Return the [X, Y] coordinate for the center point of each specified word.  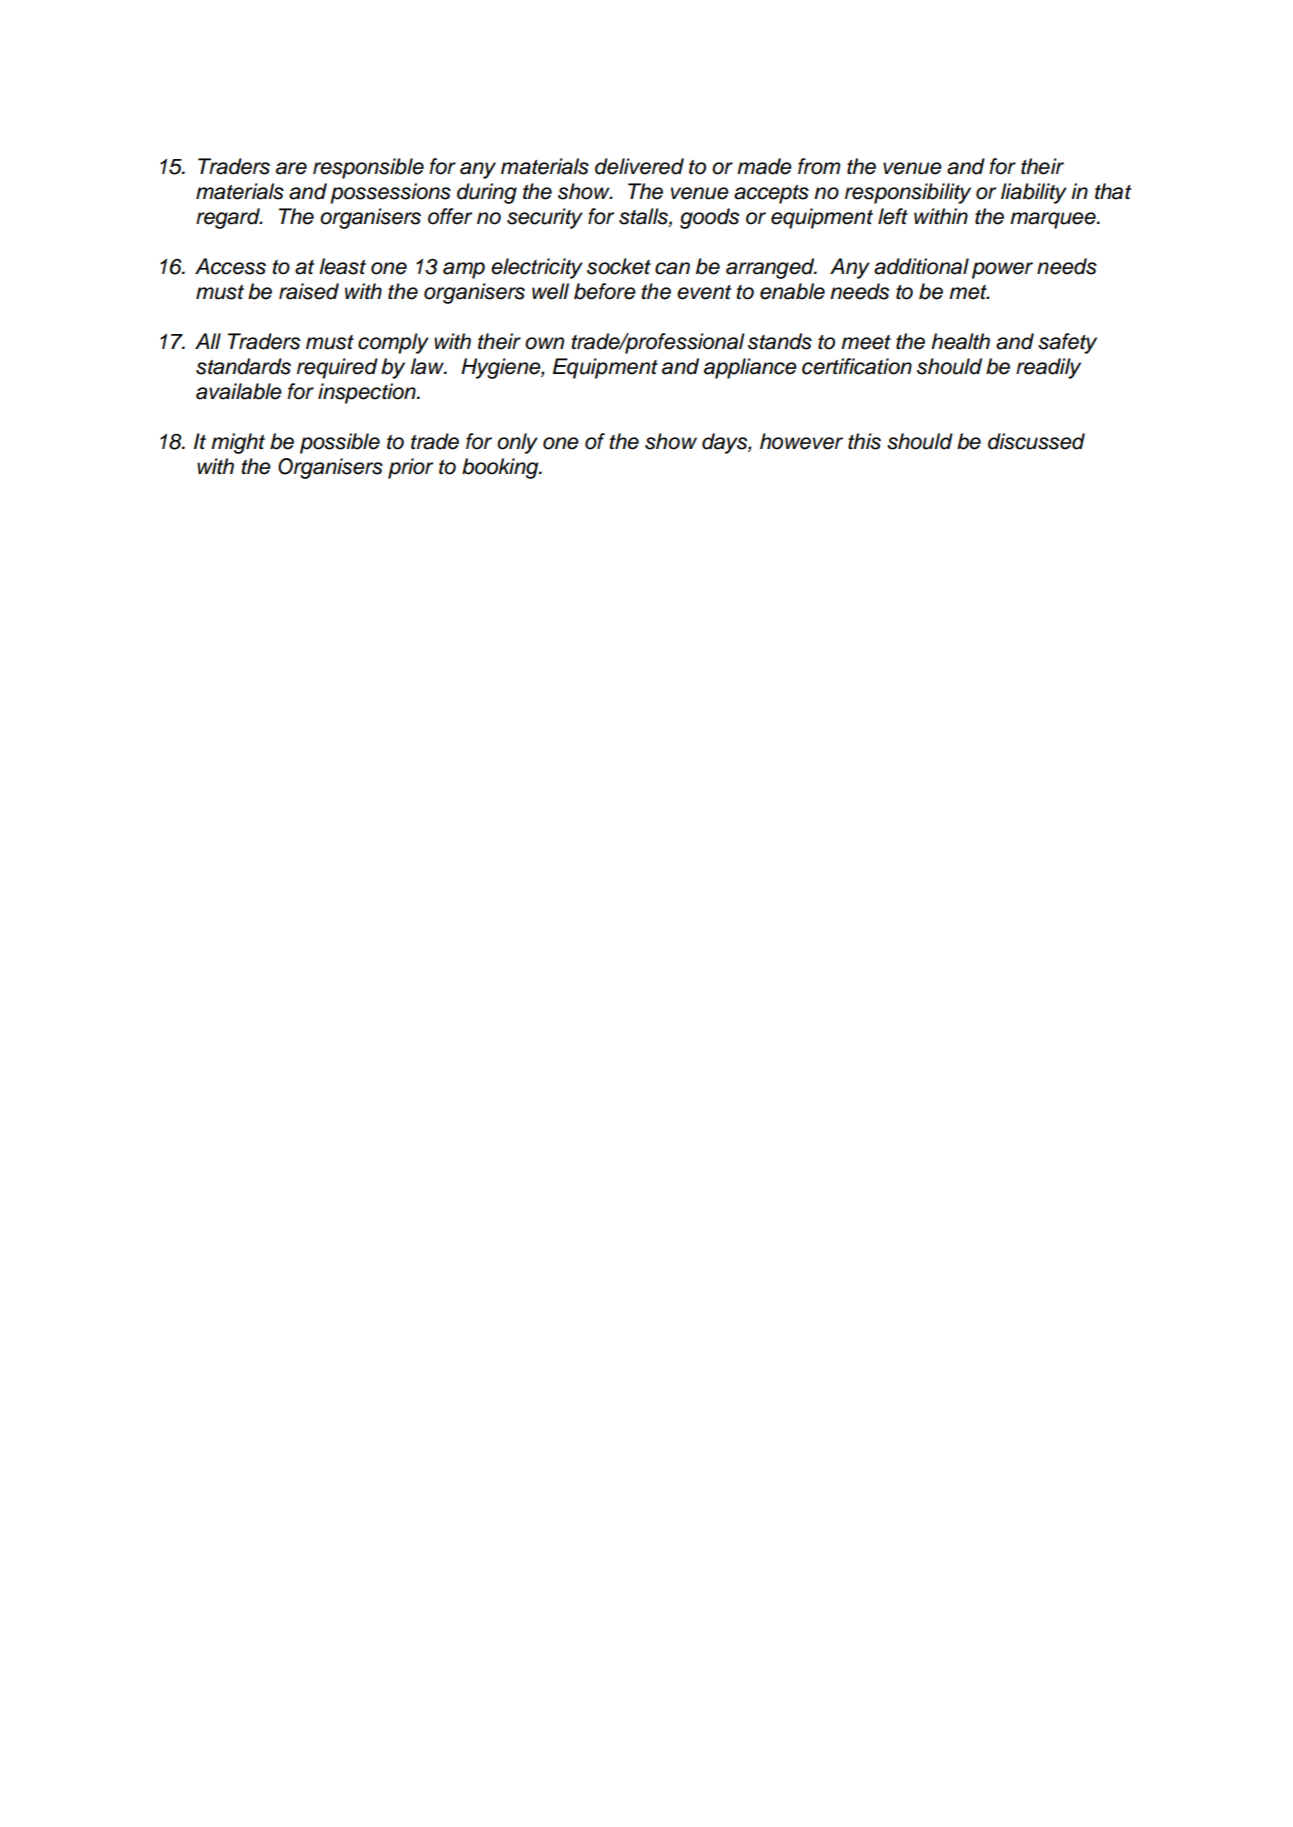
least [342, 266]
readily [1048, 368]
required [337, 368]
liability [1034, 193]
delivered [639, 166]
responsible [368, 168]
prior [410, 468]
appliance [750, 368]
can [672, 268]
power [1002, 270]
